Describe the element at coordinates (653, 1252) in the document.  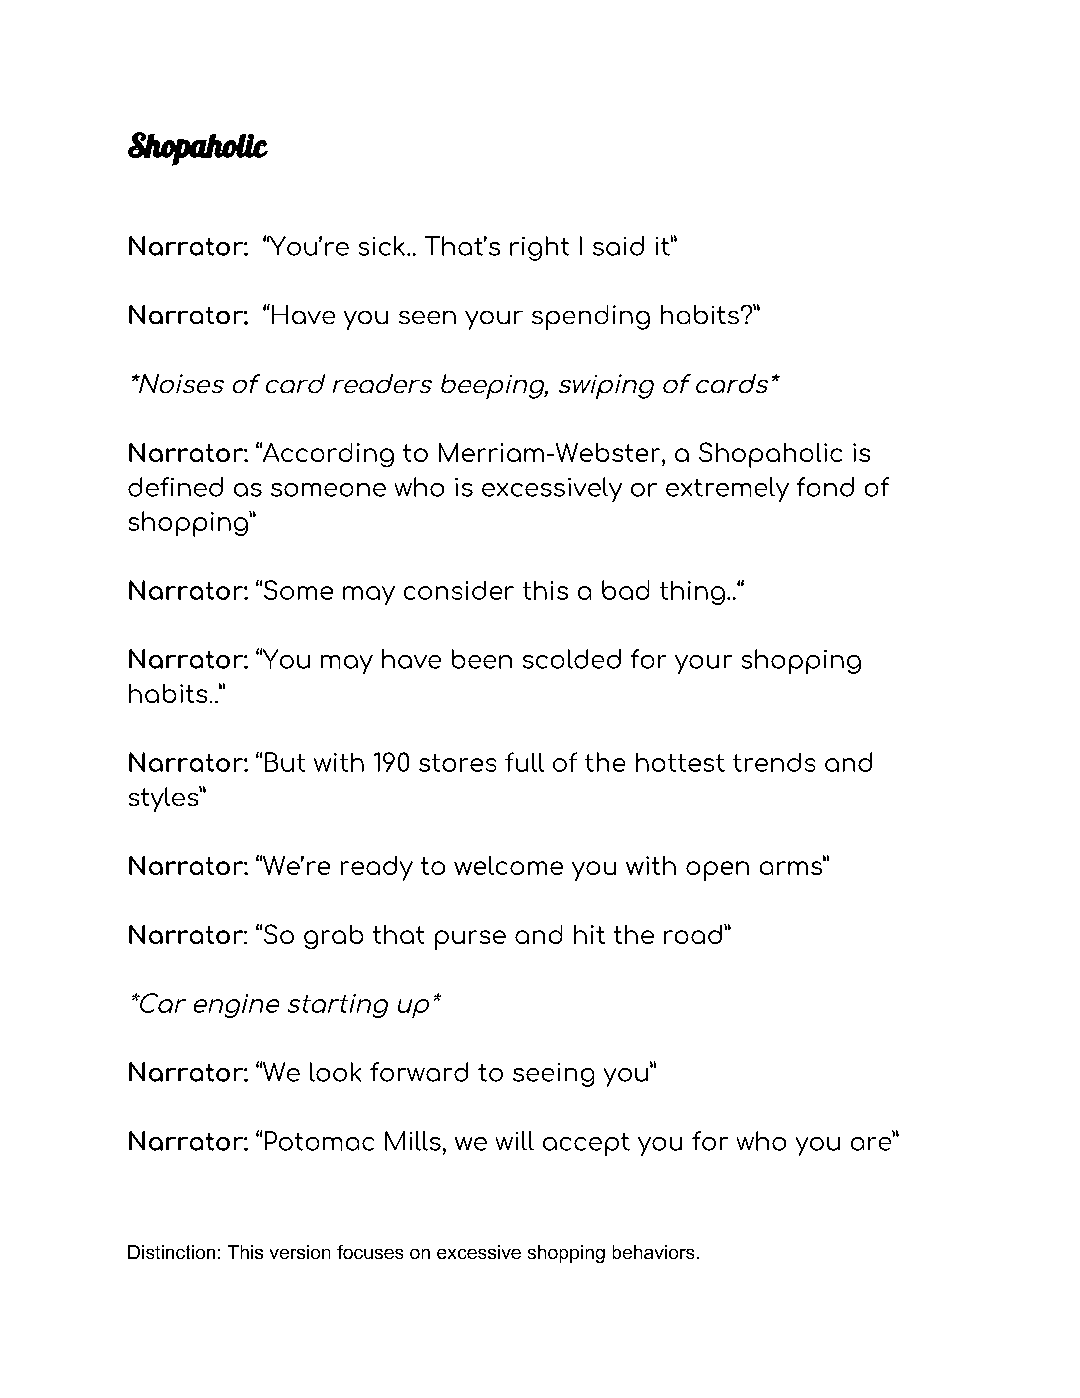
I see `behaviors` at that location.
